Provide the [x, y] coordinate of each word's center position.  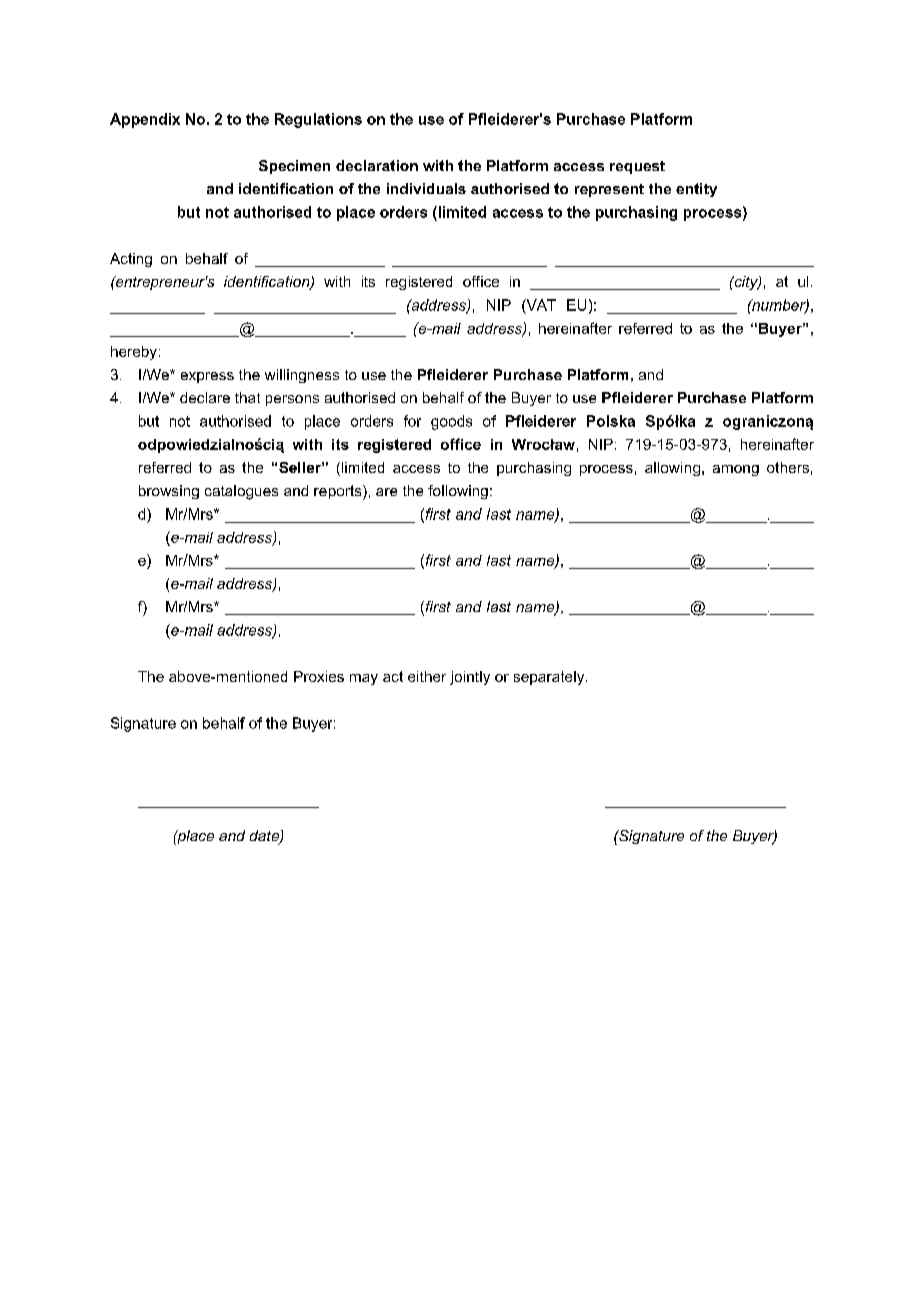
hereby [134, 353]
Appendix [145, 120]
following [458, 492]
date [265, 837]
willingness [302, 376]
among [736, 470]
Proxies [319, 676]
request [637, 167]
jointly [470, 678]
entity [696, 190]
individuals [426, 188]
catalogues [241, 492]
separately [550, 678]
